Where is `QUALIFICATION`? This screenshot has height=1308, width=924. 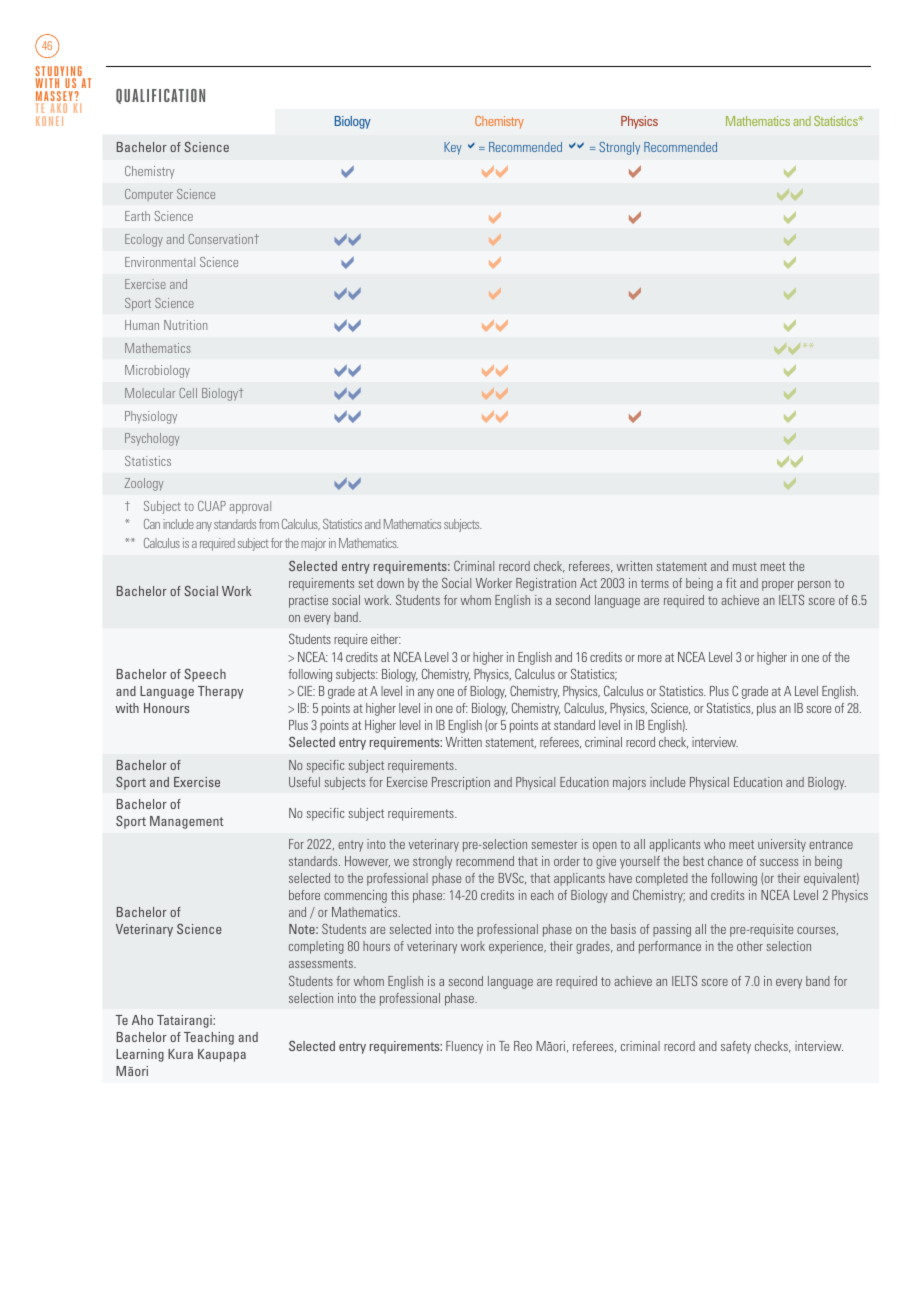
QUALIFICATION is located at coordinates (160, 96).
